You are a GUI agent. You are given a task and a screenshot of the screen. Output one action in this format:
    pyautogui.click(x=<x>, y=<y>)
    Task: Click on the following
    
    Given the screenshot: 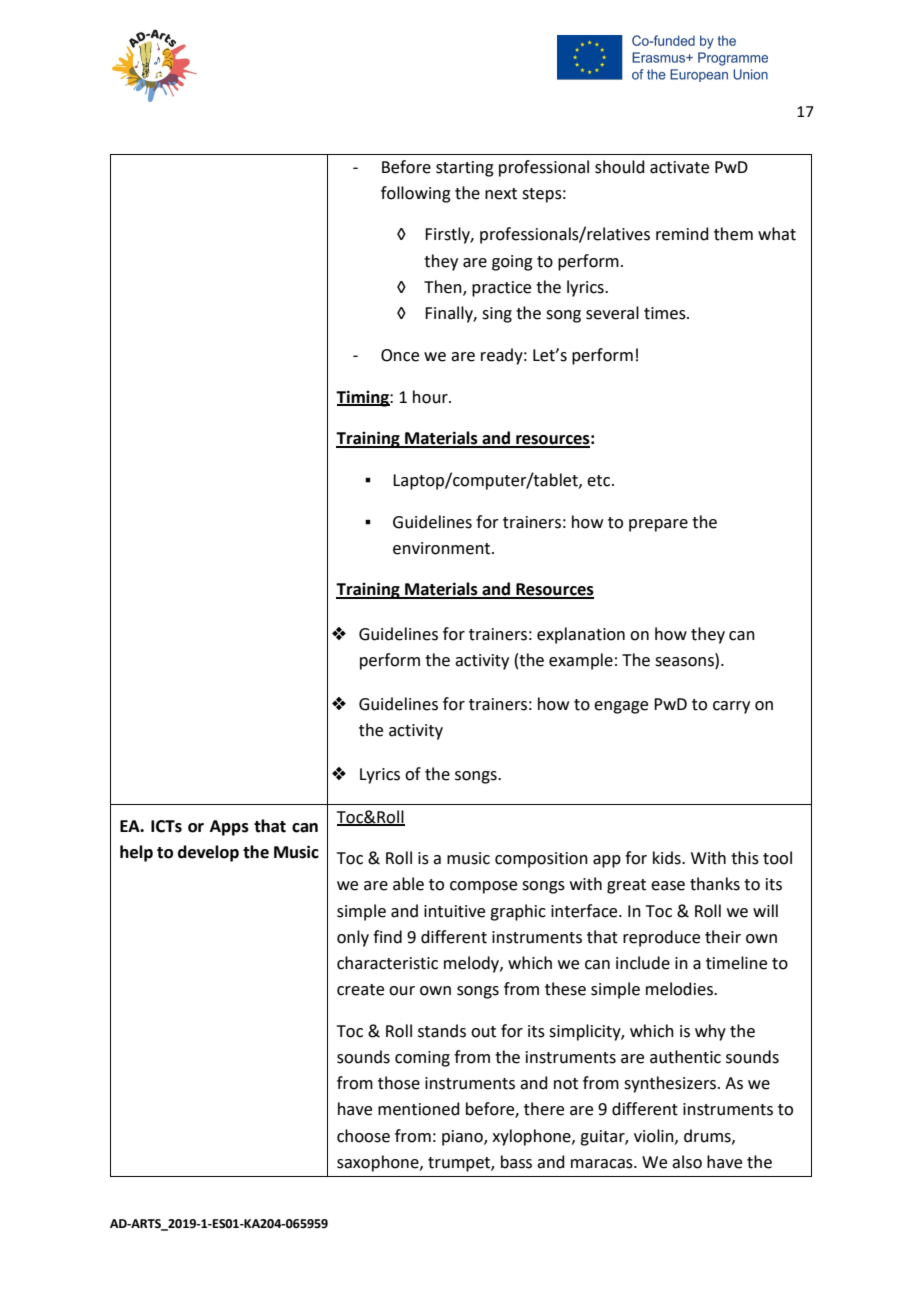 What is the action you would take?
    pyautogui.click(x=416, y=194)
